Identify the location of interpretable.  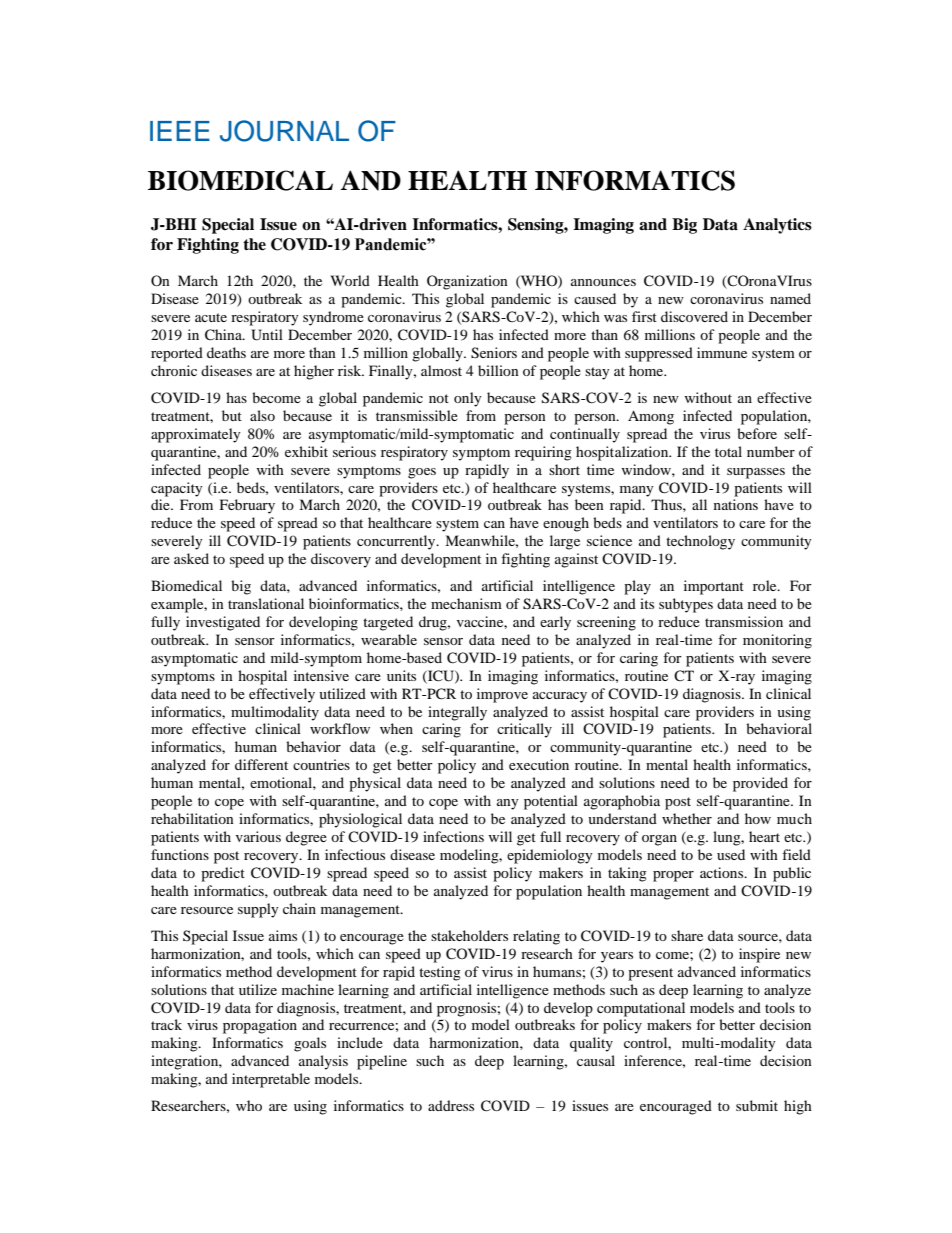
(271, 1080).
